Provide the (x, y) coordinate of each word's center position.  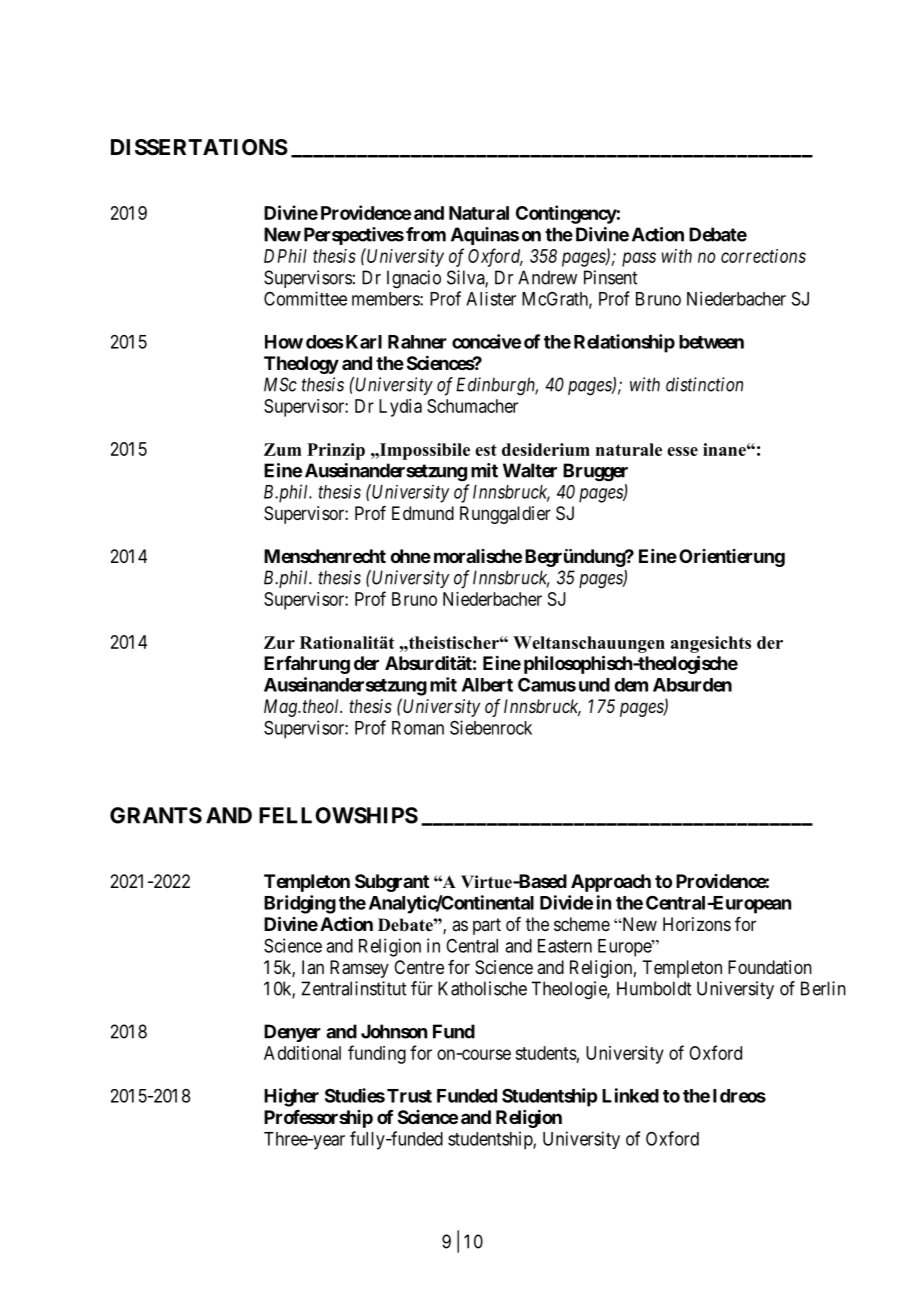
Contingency (566, 214)
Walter (530, 470)
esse (682, 451)
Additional (302, 1053)
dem (631, 685)
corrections (763, 256)
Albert (487, 685)
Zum (283, 449)
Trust (409, 1096)
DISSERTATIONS (199, 147)
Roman (418, 728)
